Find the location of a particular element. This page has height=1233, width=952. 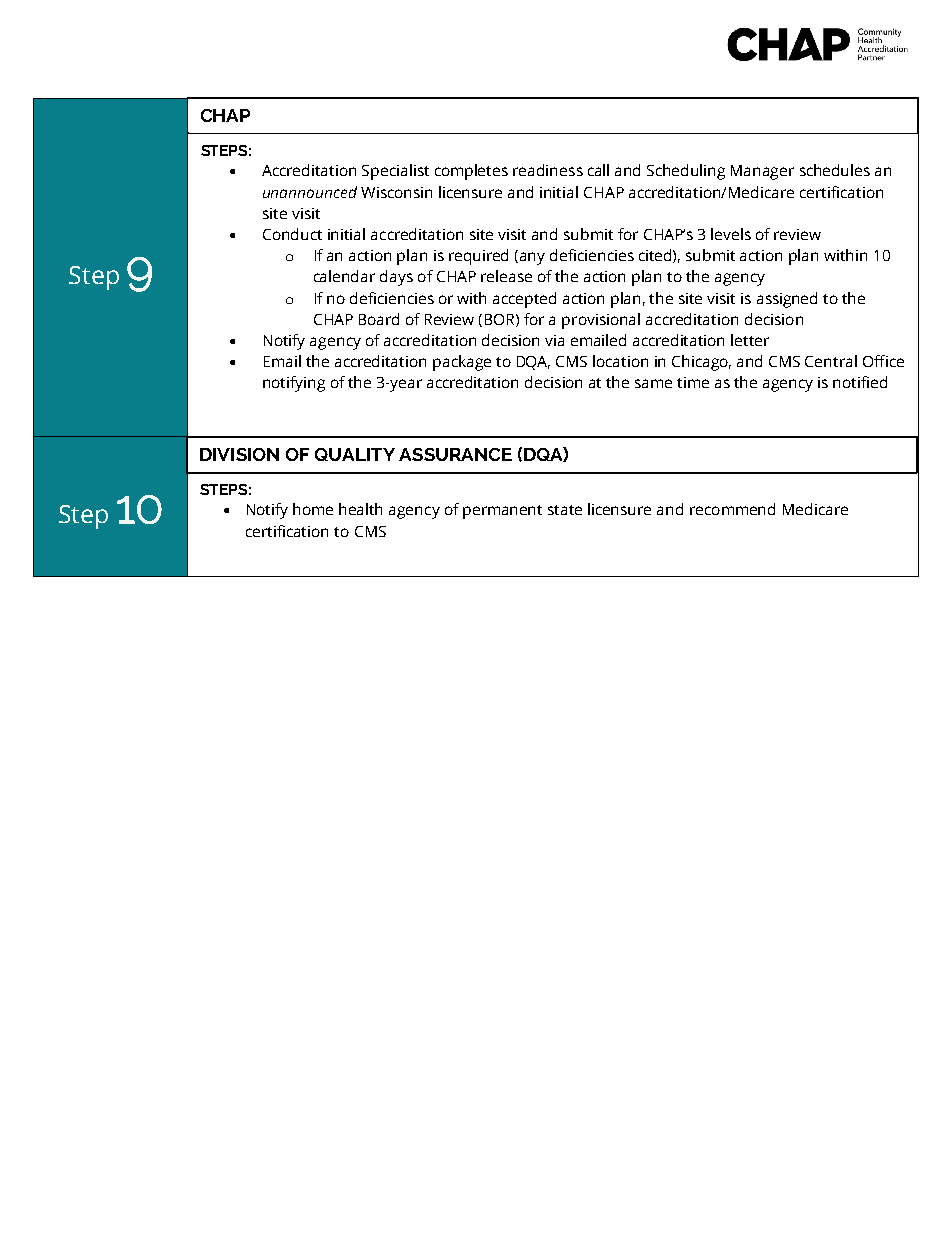

assigned is located at coordinates (787, 300).
